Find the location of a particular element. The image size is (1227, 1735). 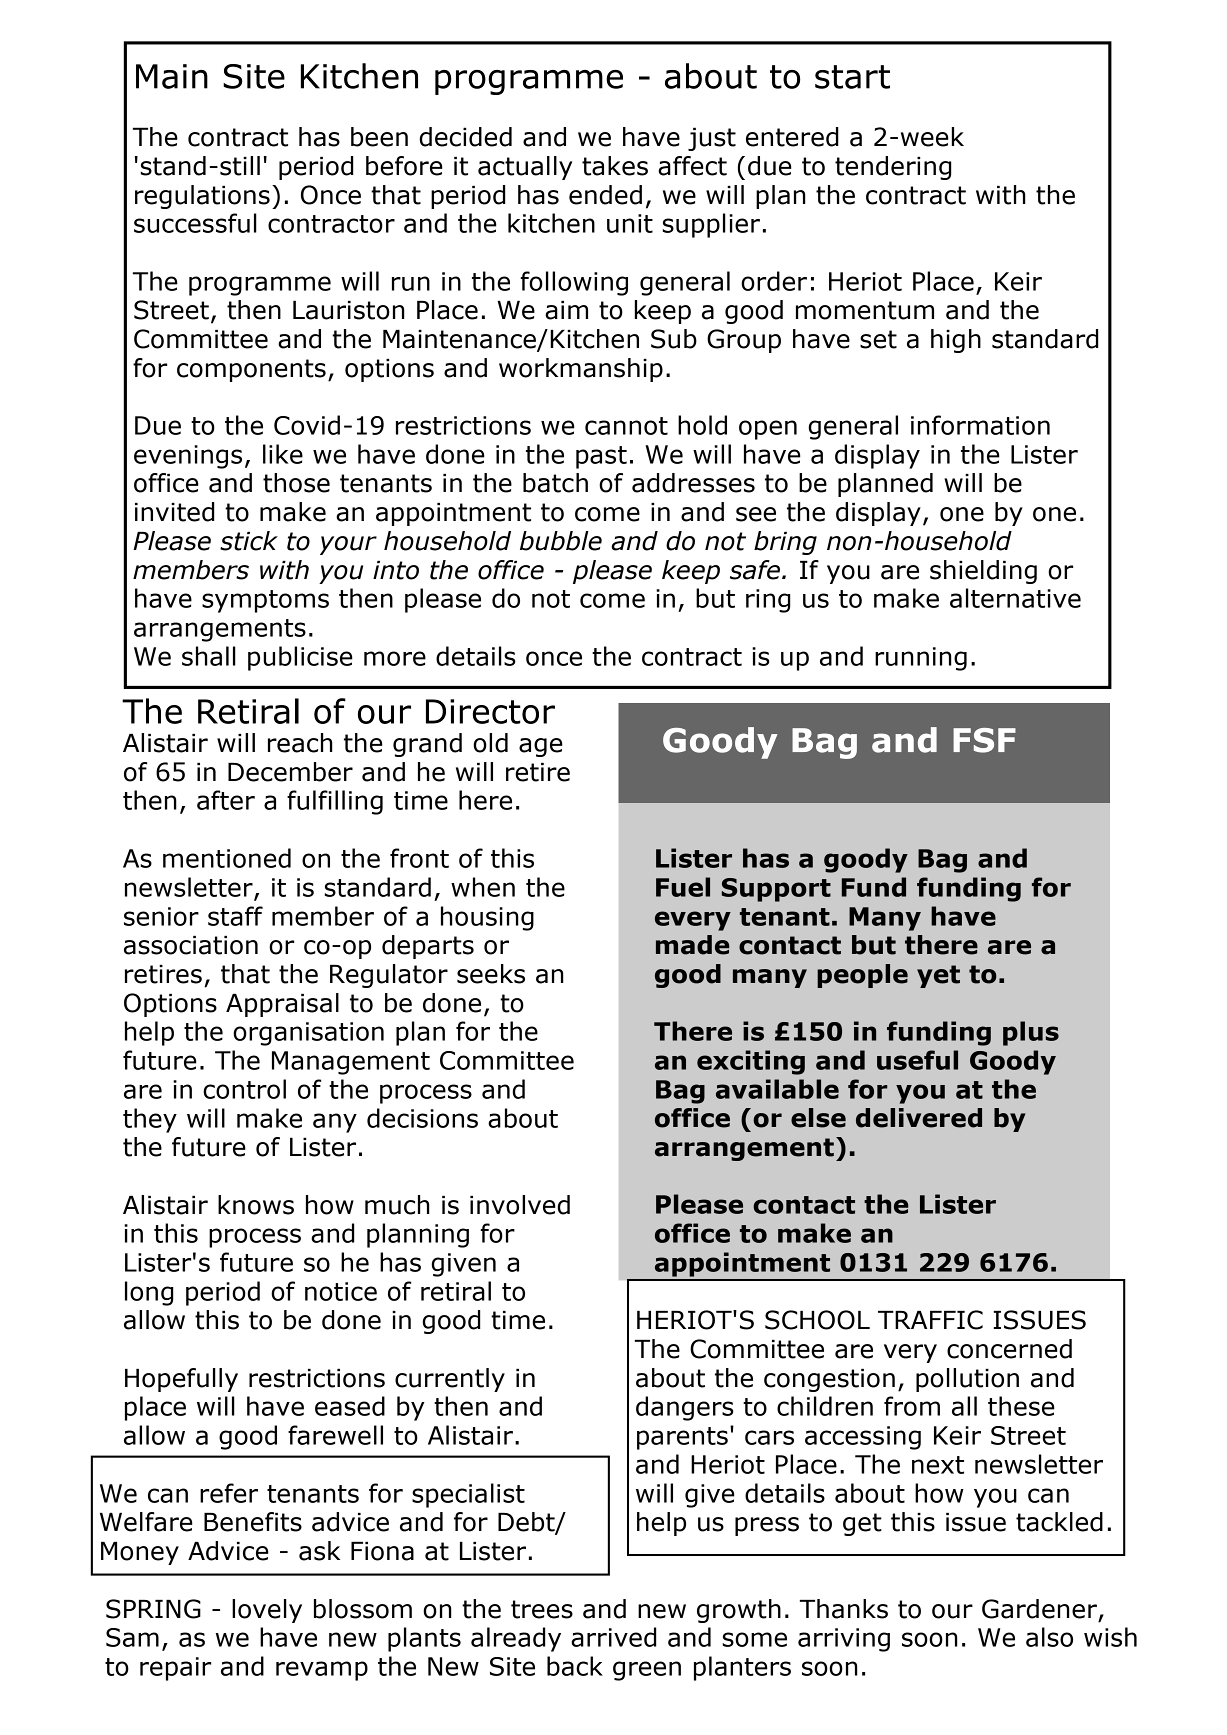

shielding is located at coordinates (983, 572).
